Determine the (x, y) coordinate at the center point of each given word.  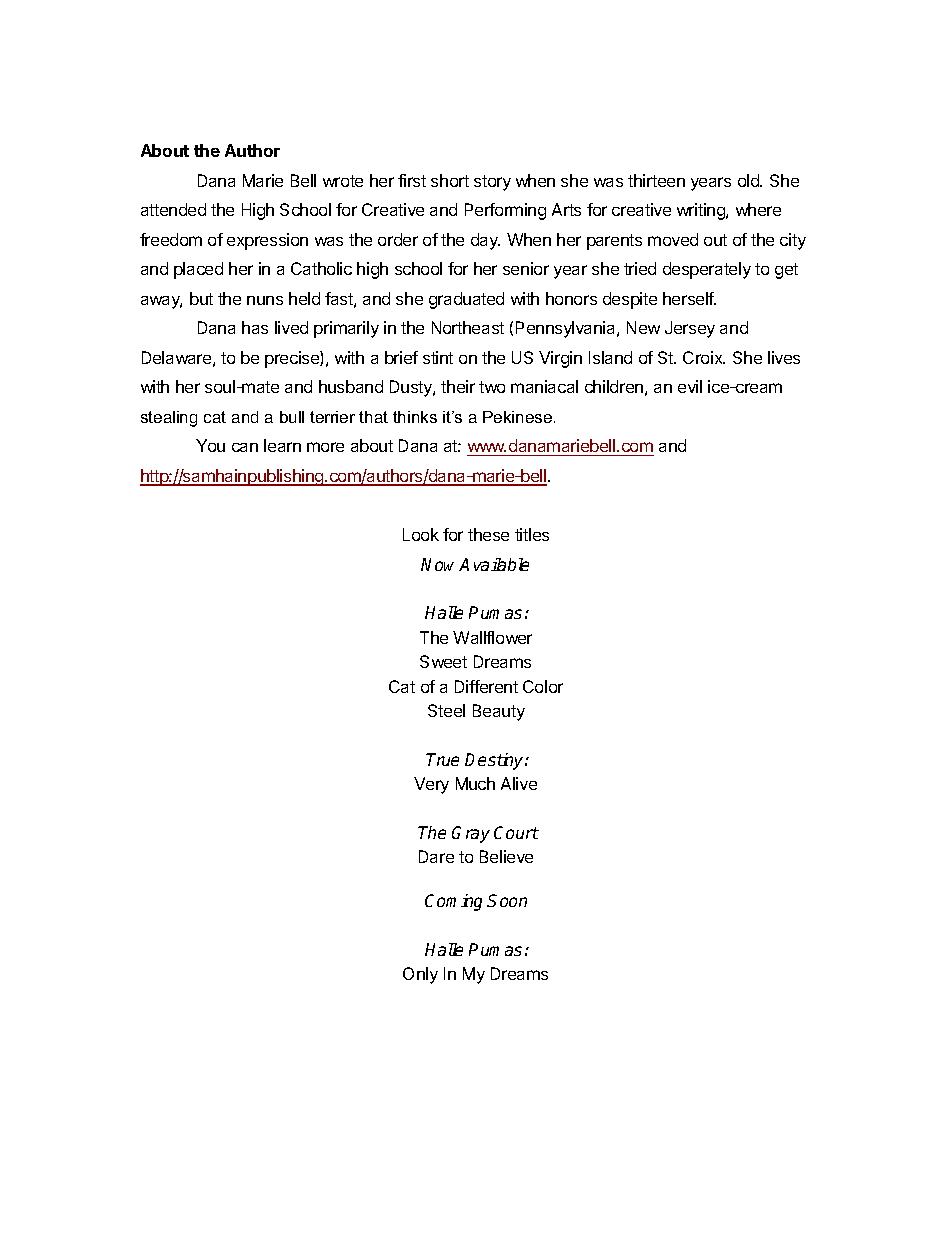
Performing (505, 211)
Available (494, 564)
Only (420, 975)
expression (267, 241)
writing (702, 211)
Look (421, 534)
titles (532, 534)
